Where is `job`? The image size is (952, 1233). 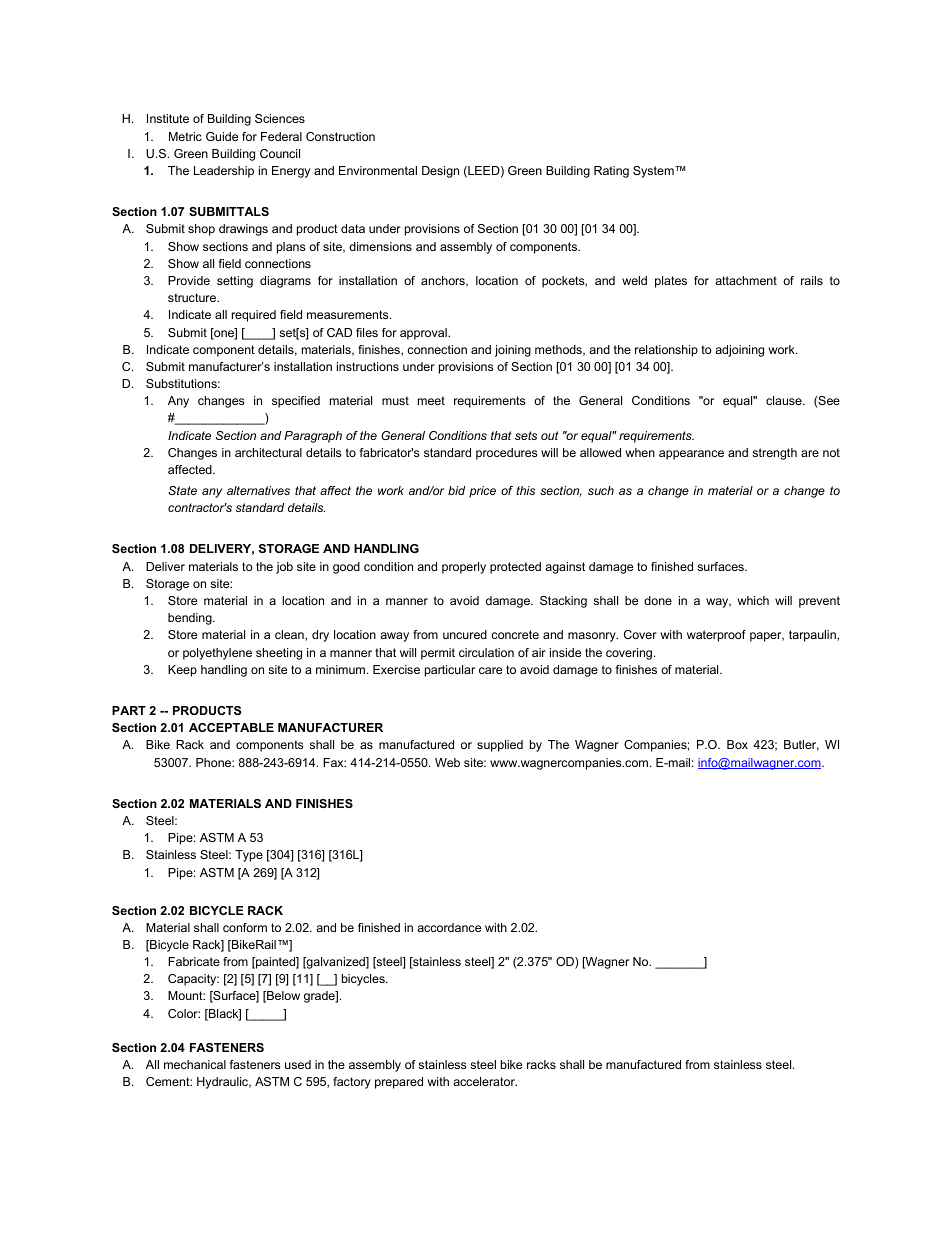 job is located at coordinates (284, 568).
